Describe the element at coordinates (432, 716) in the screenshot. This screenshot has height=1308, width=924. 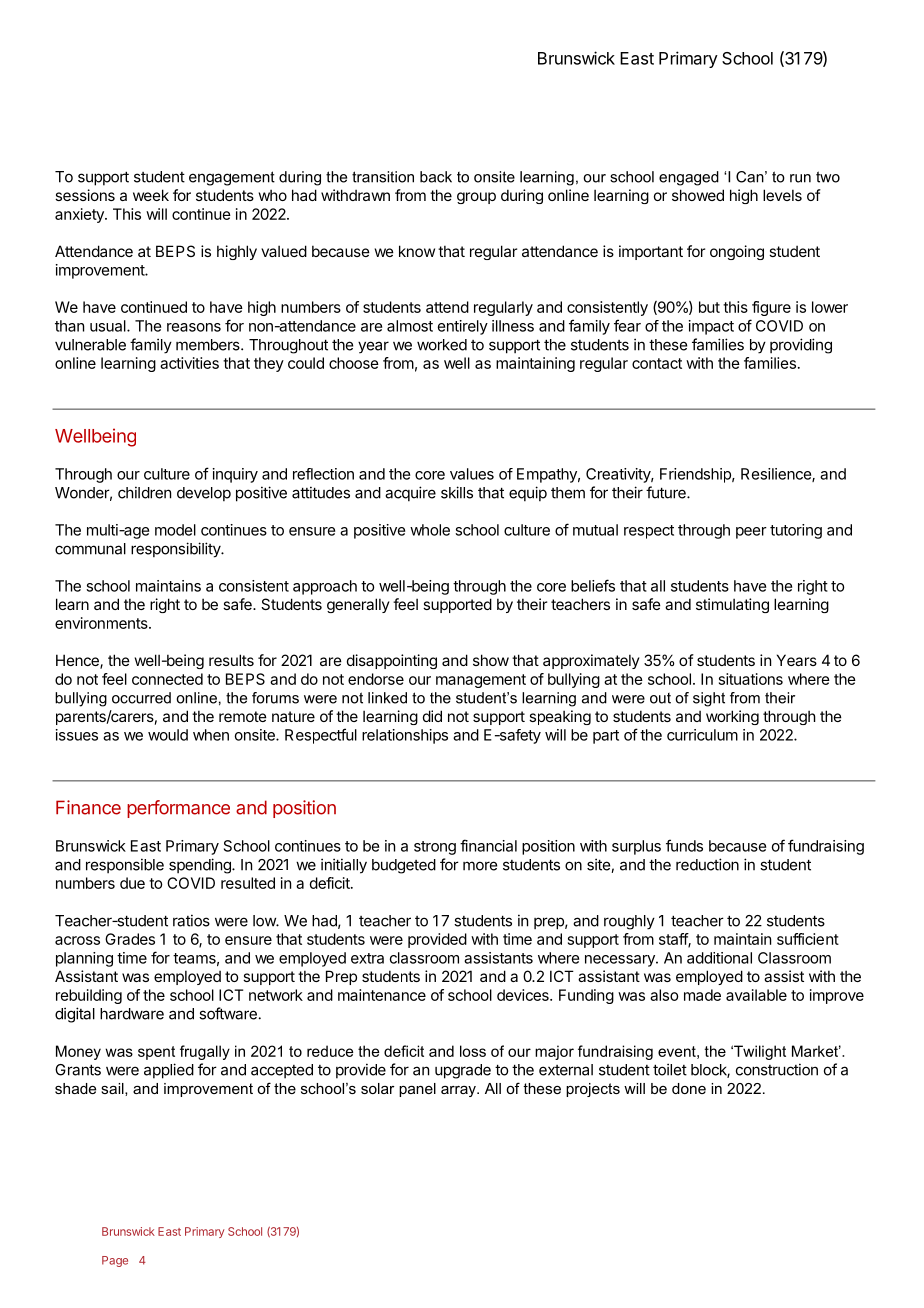
I see `did` at that location.
